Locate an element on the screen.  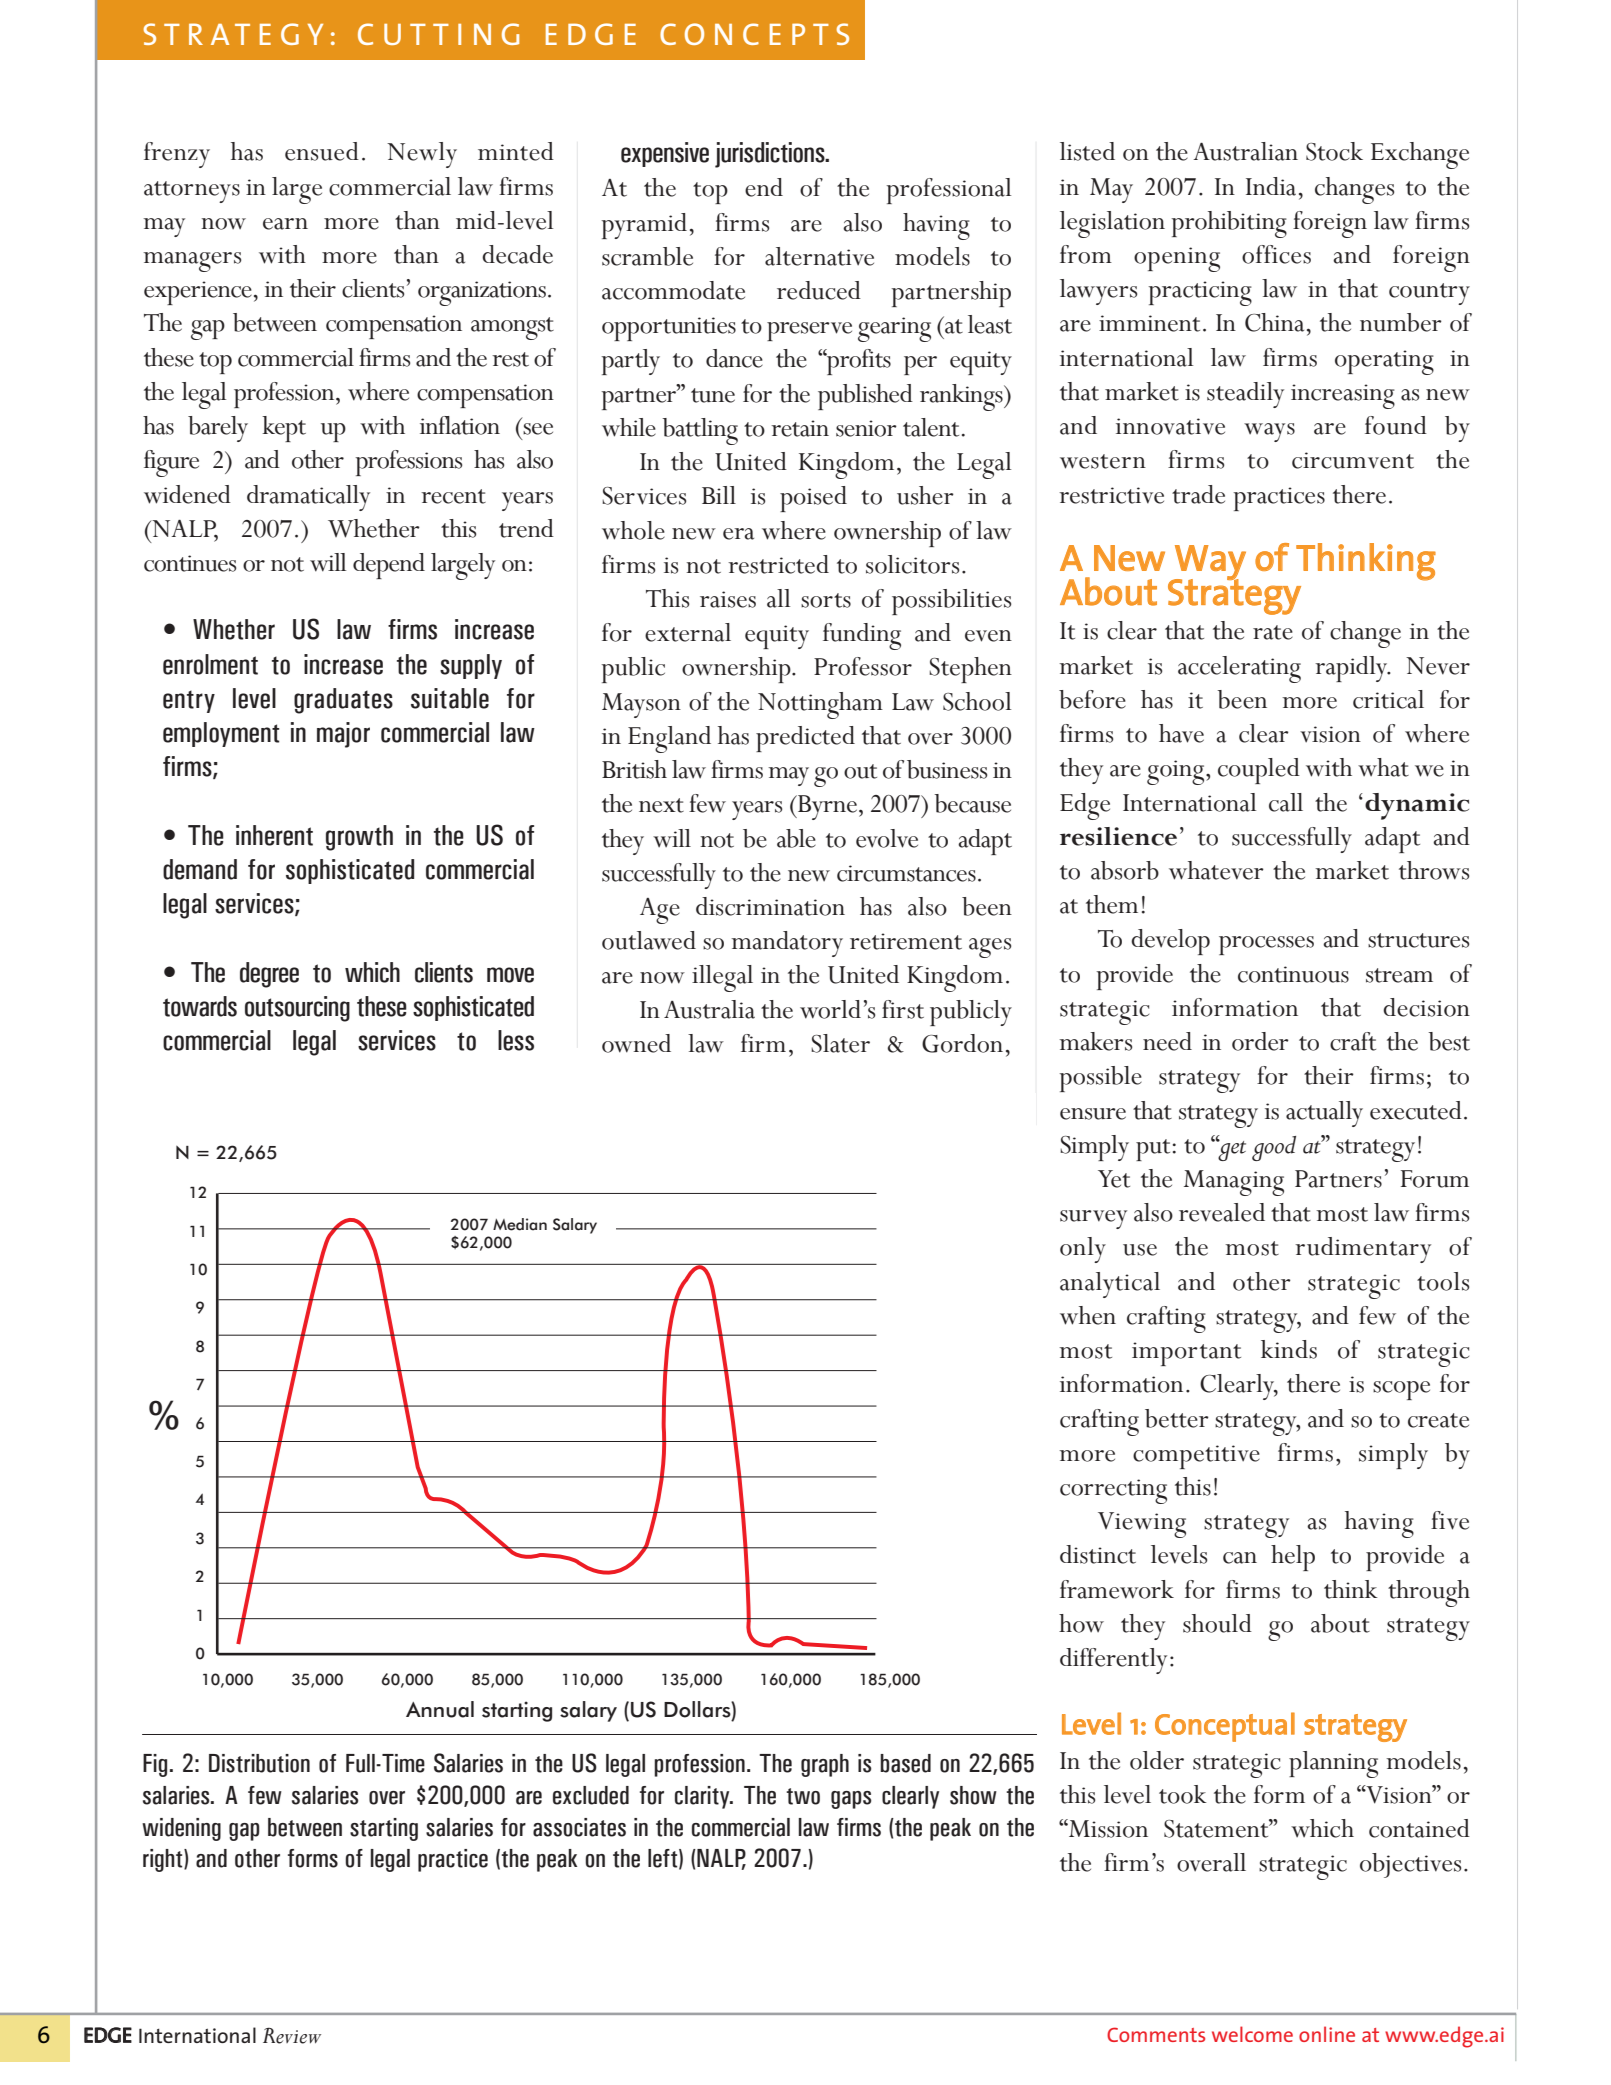
alternative is located at coordinates (819, 256).
